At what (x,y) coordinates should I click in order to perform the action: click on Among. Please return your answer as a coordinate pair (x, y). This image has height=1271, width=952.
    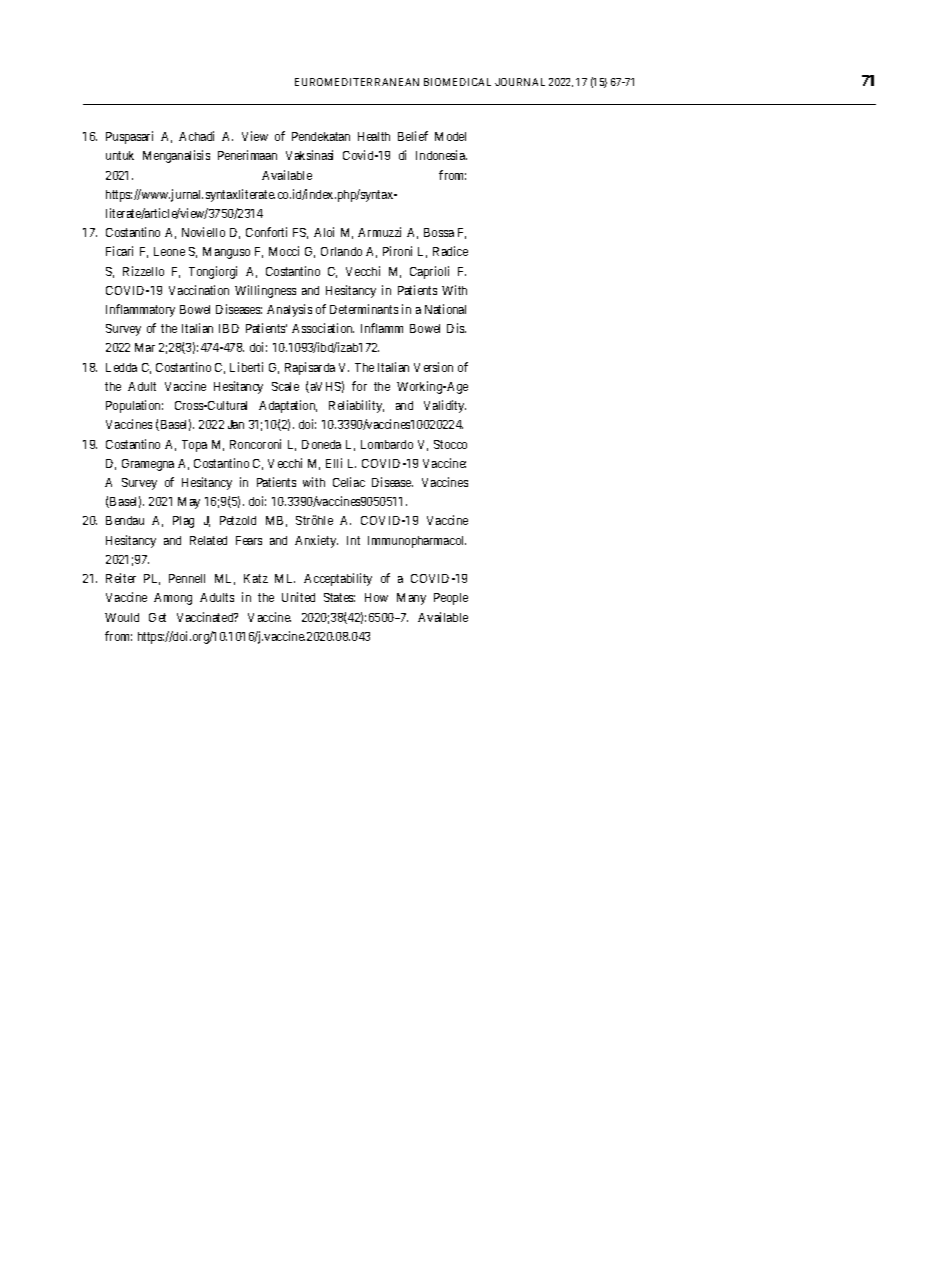
    Looking at the image, I should click on (173, 599).
